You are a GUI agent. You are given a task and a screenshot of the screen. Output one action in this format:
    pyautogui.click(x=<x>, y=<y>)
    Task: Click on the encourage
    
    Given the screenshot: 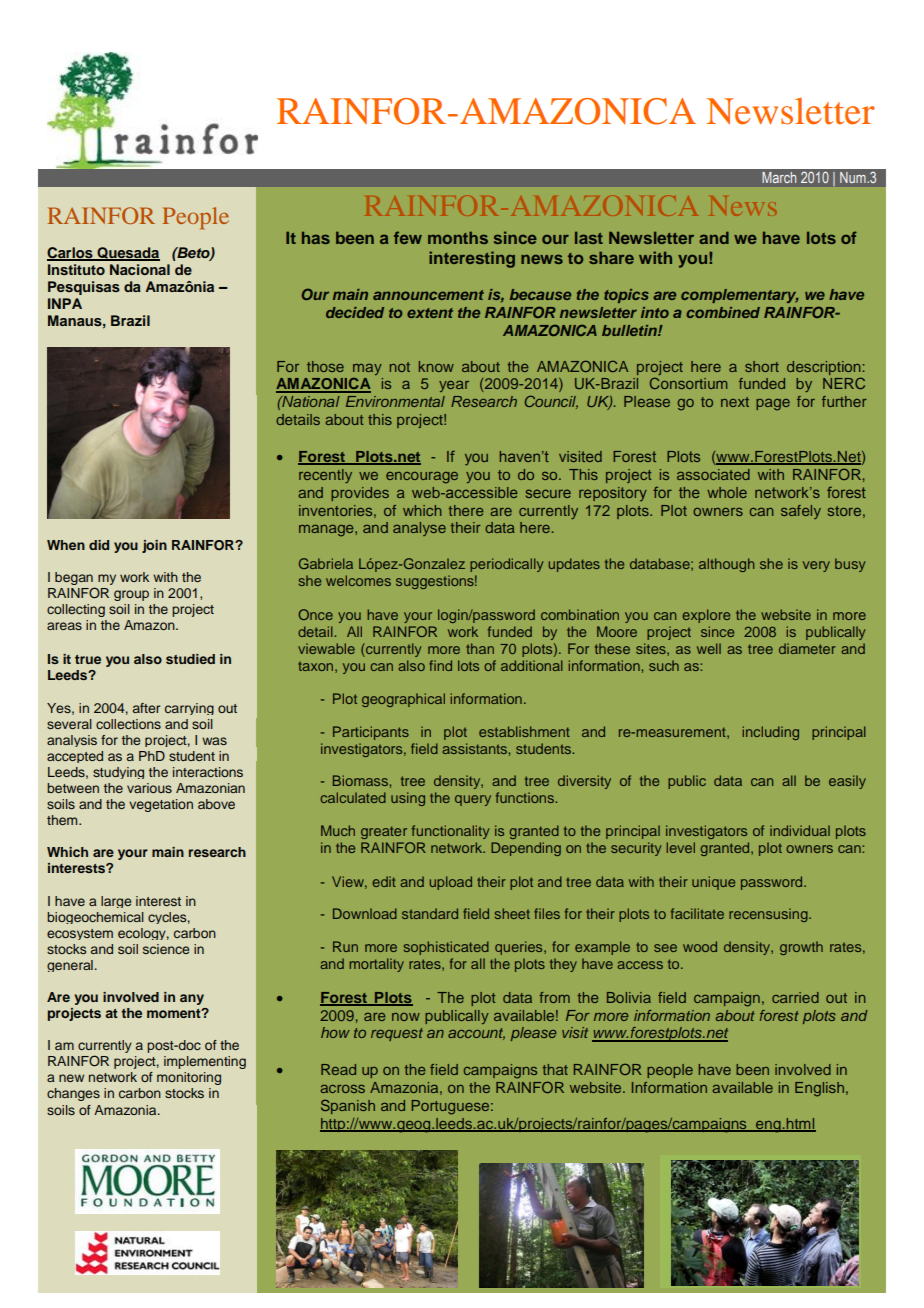 What is the action you would take?
    pyautogui.click(x=422, y=478)
